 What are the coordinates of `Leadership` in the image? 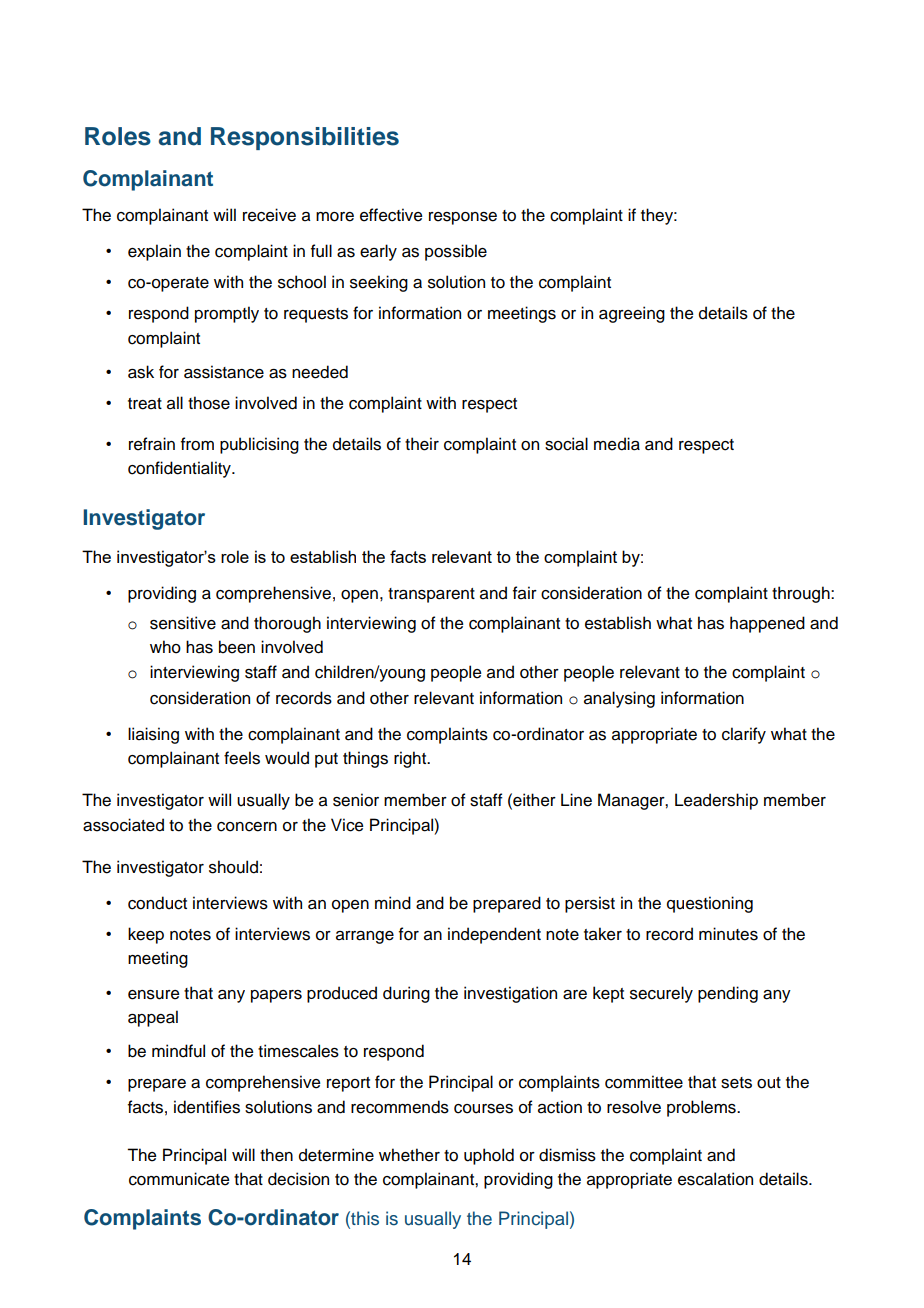 It's located at (716, 801).
